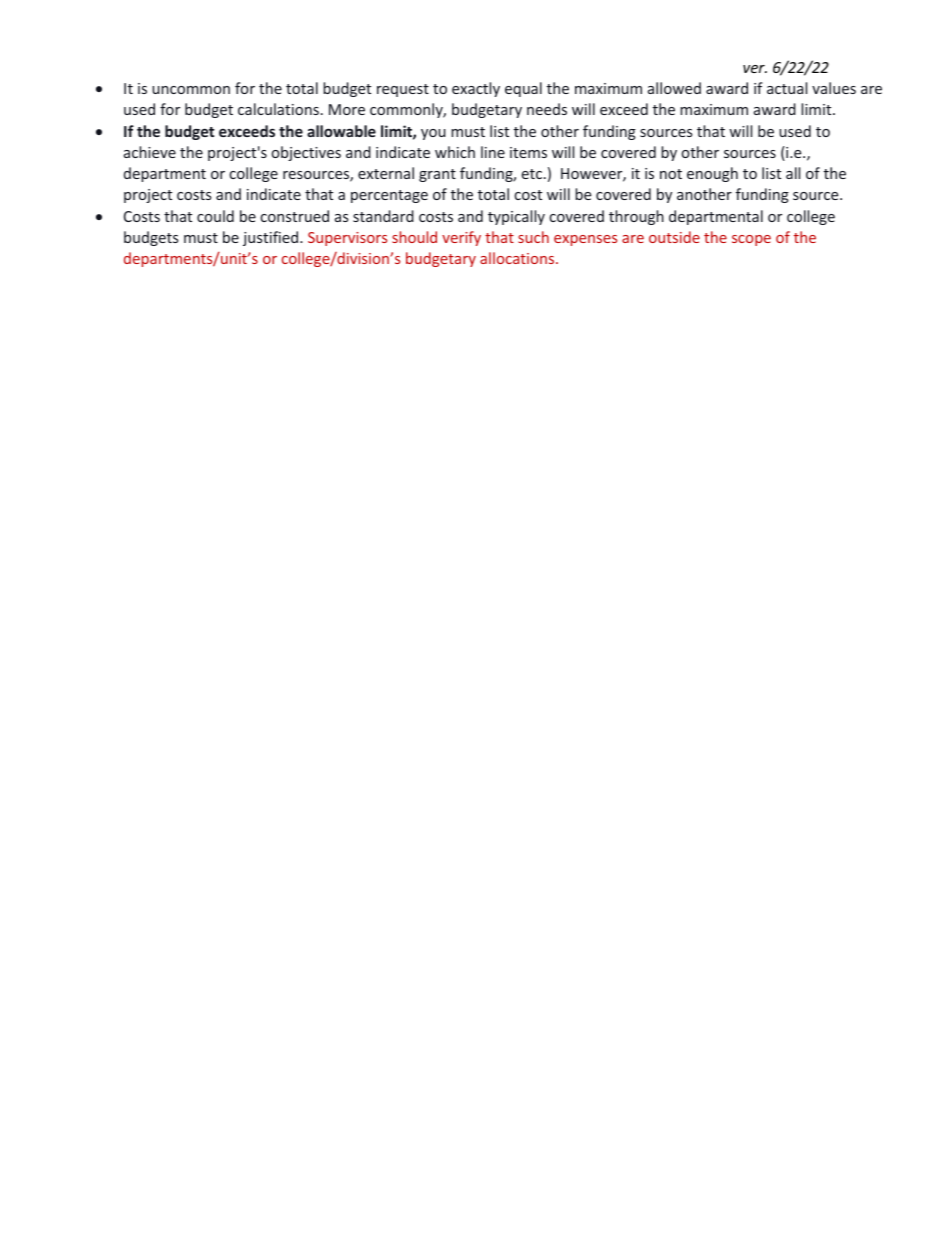 The width and height of the screenshot is (952, 1233). Describe the element at coordinates (272, 238) in the screenshot. I see `justified` at that location.
